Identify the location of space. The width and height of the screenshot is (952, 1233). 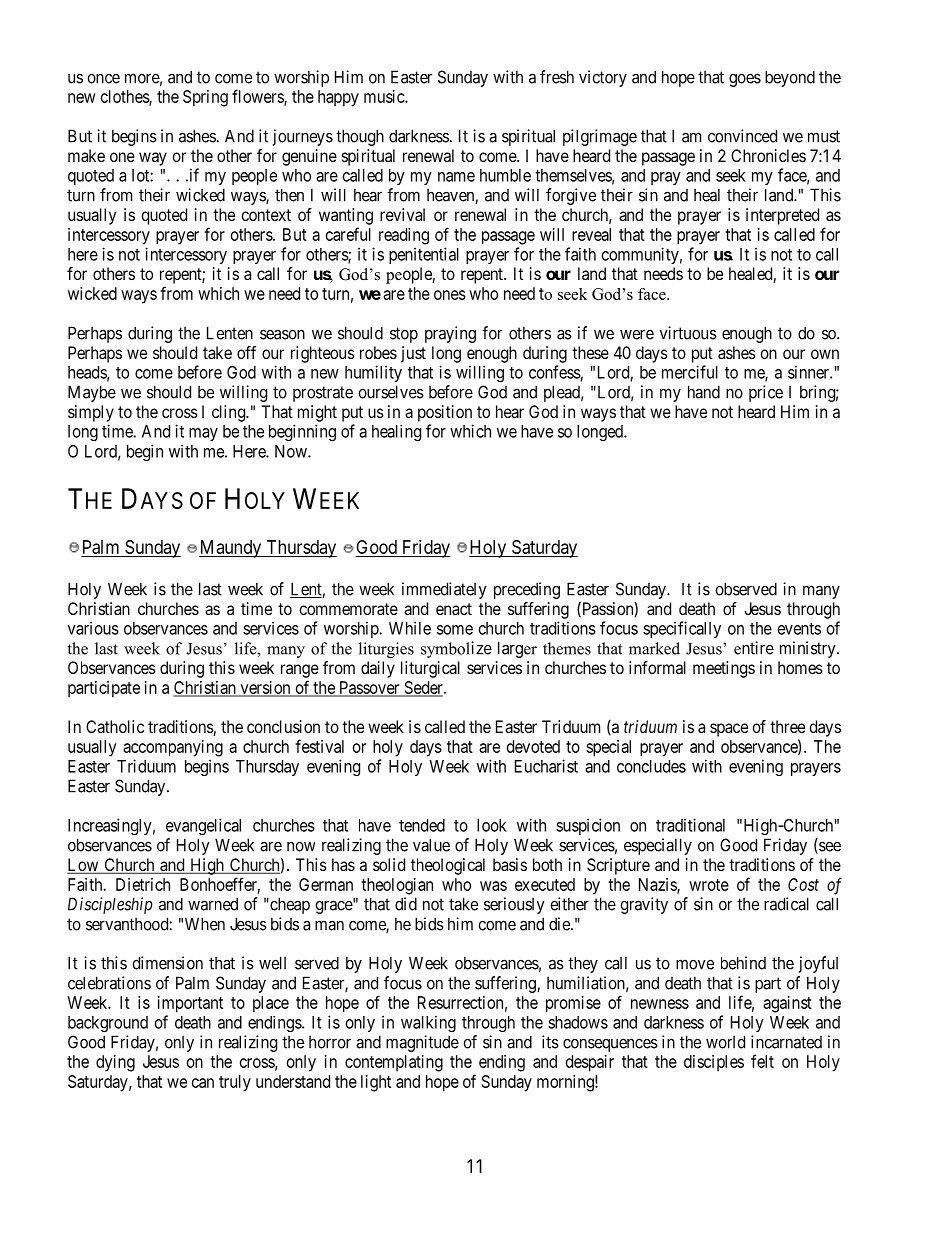
(729, 730).
